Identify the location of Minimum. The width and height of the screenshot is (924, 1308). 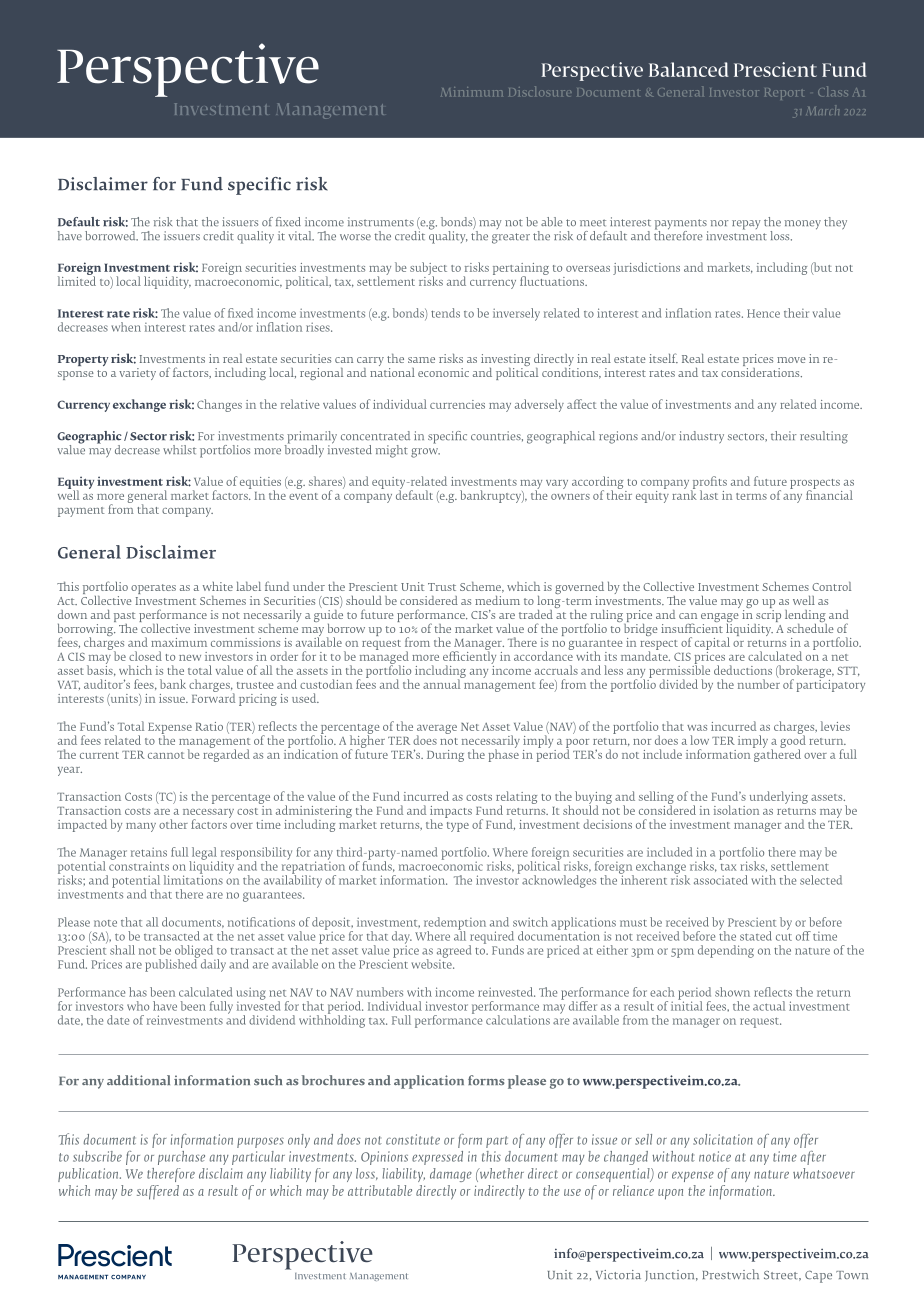
(472, 91).
